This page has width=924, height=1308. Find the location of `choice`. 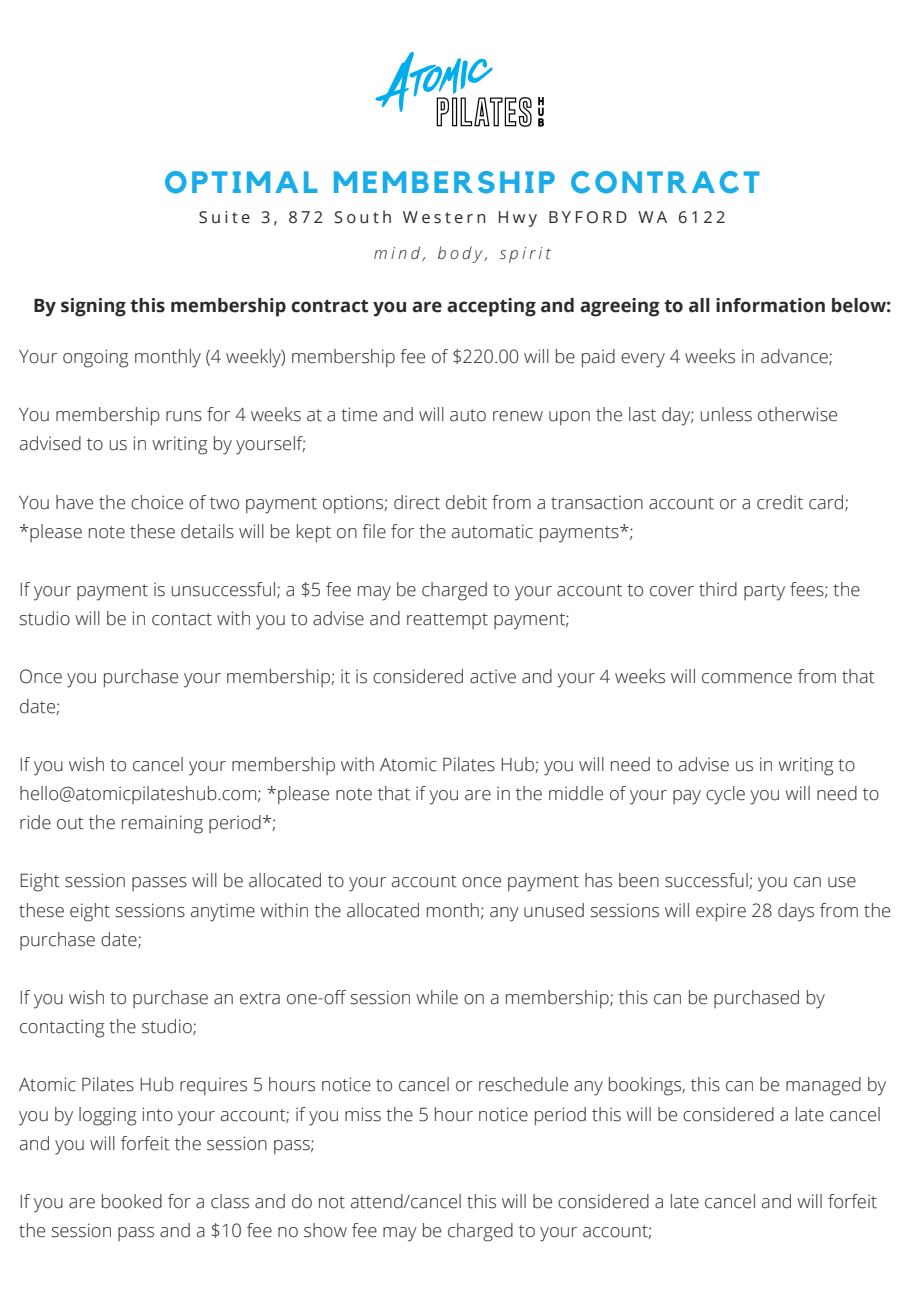

choice is located at coordinates (157, 502).
